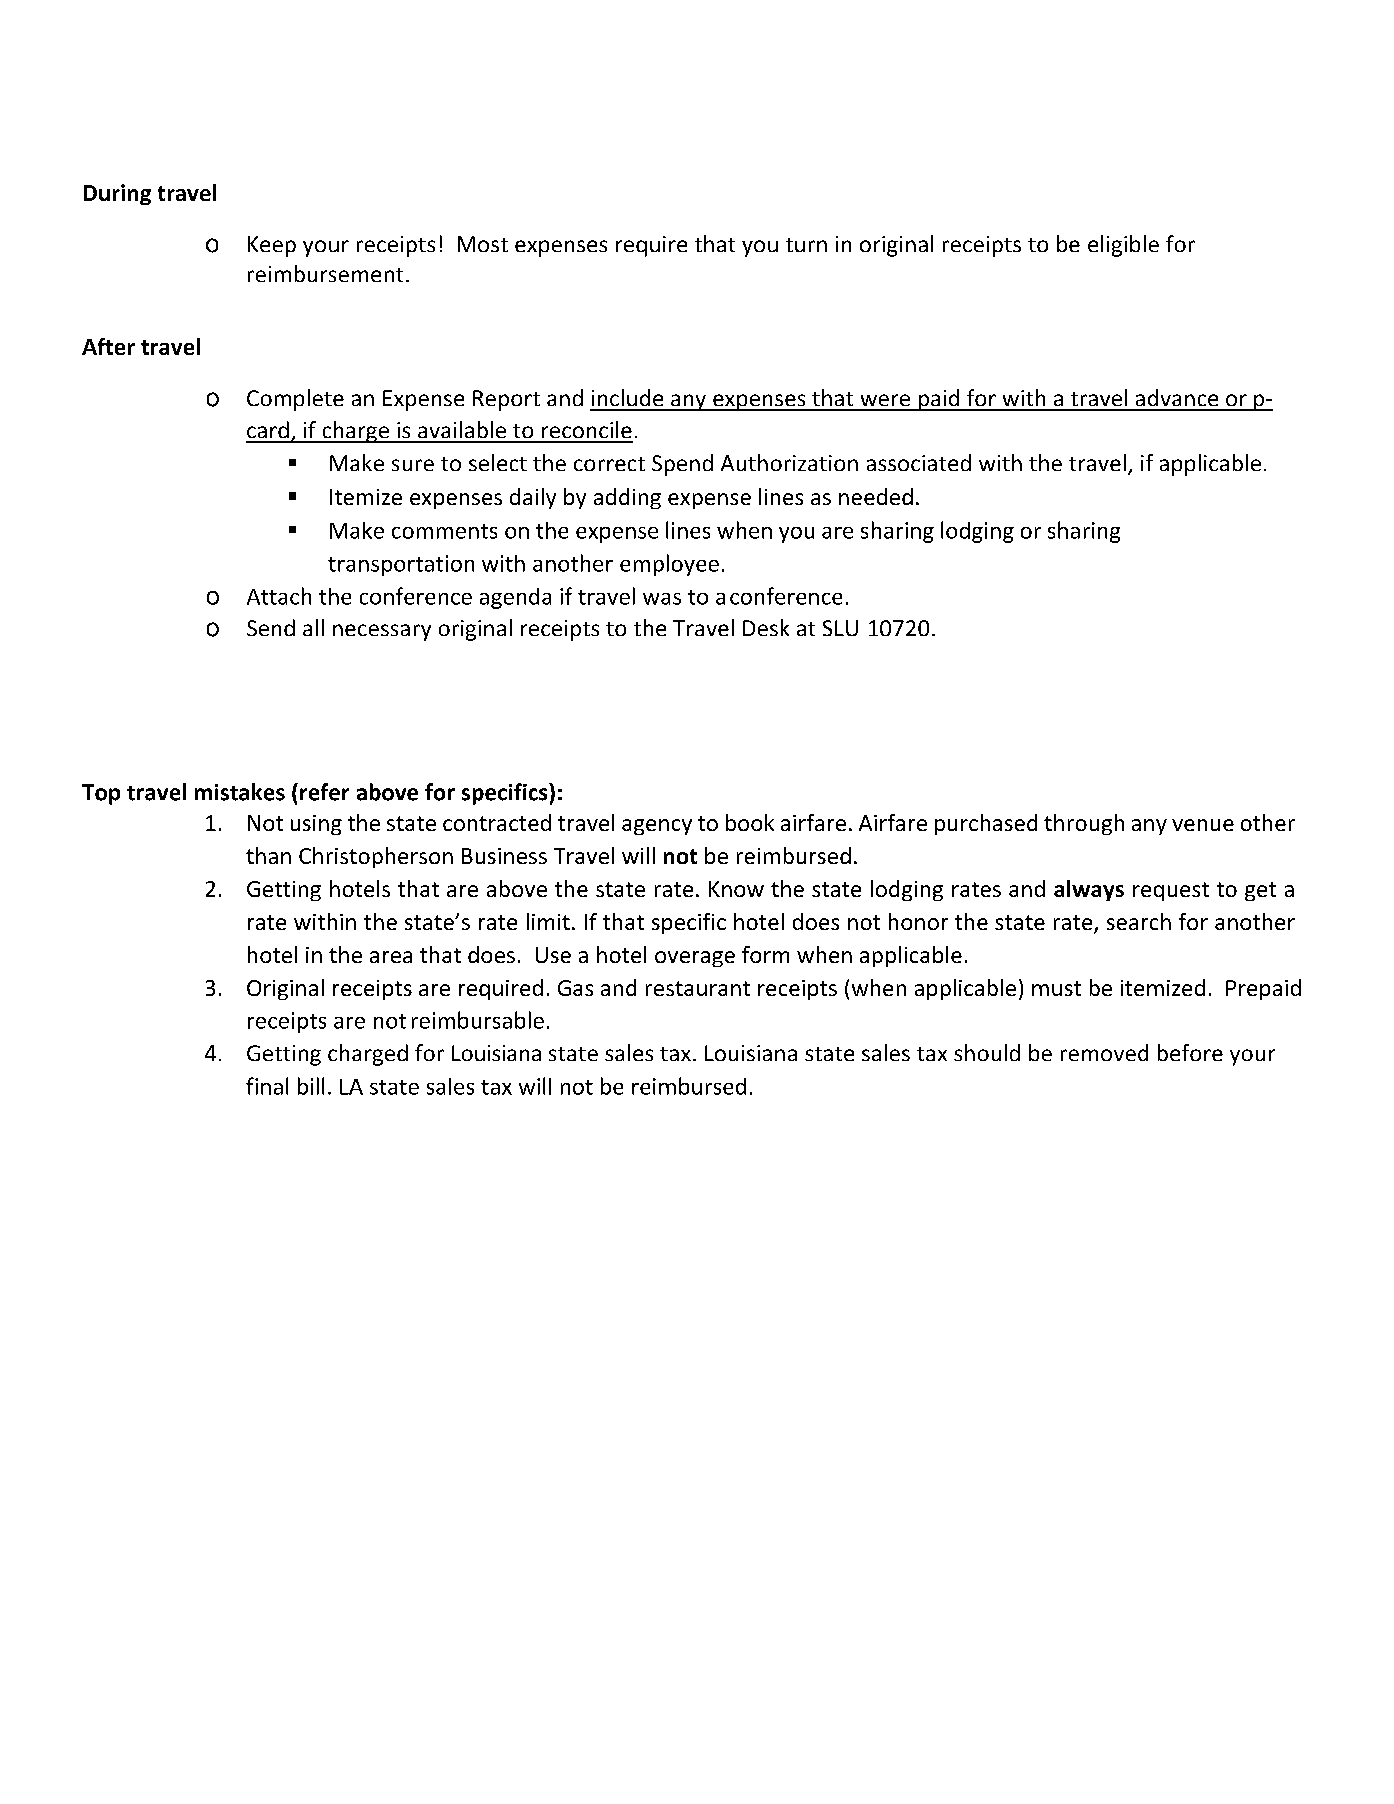  Describe the element at coordinates (657, 827) in the document. I see `agency` at that location.
